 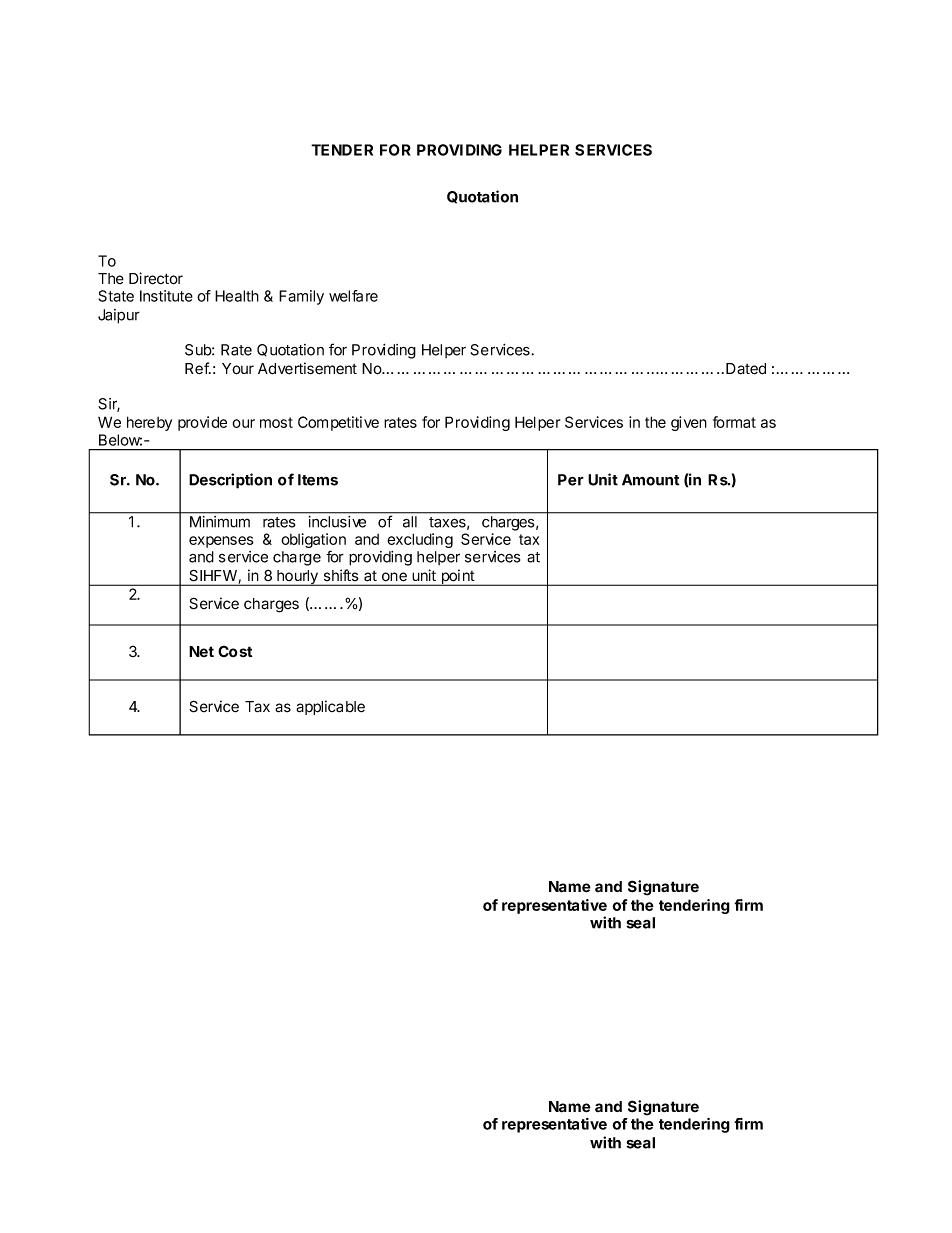 What do you see at coordinates (457, 577) in the screenshot?
I see `point` at bounding box center [457, 577].
